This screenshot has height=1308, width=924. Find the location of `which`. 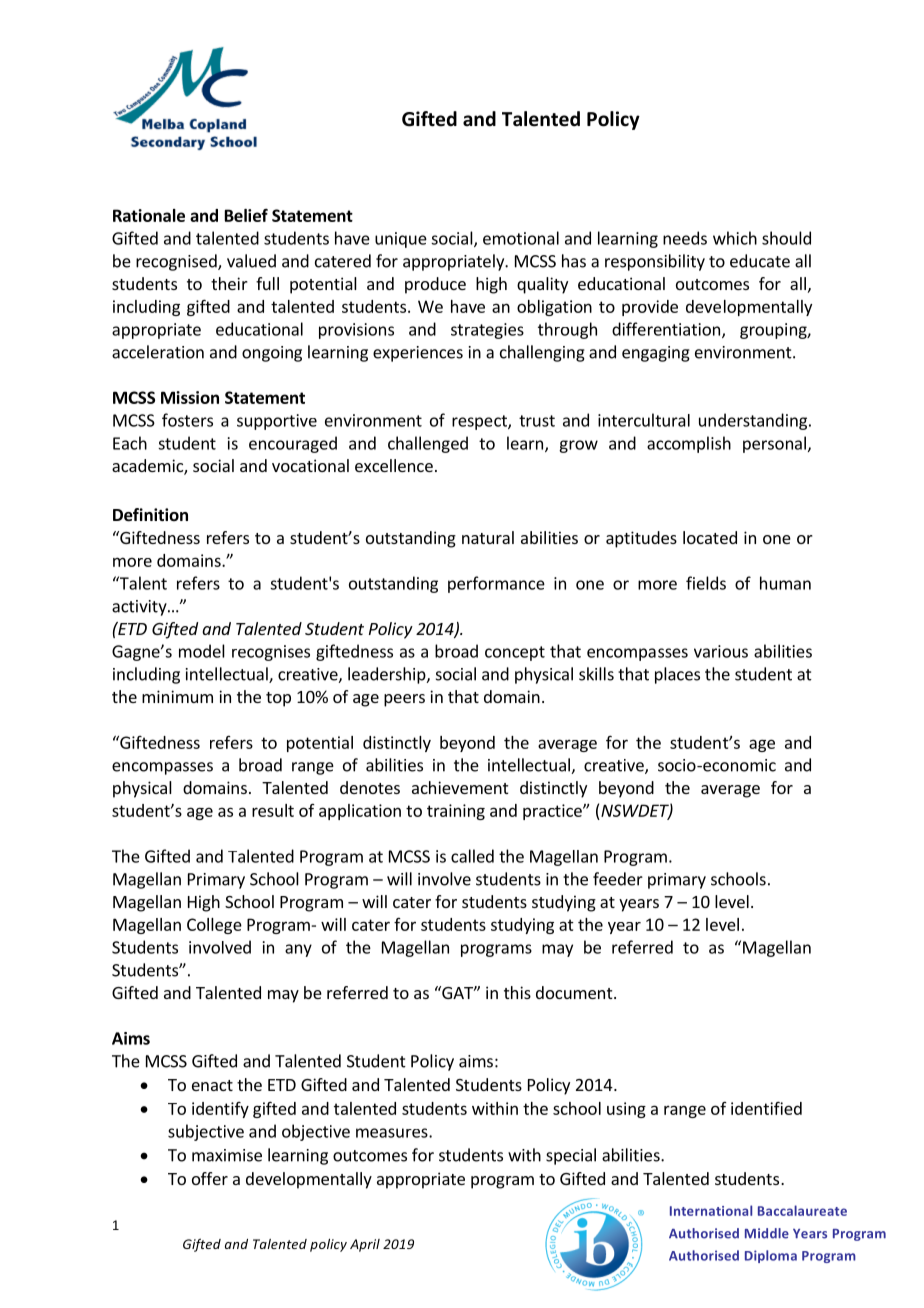

which is located at coordinates (735, 238).
